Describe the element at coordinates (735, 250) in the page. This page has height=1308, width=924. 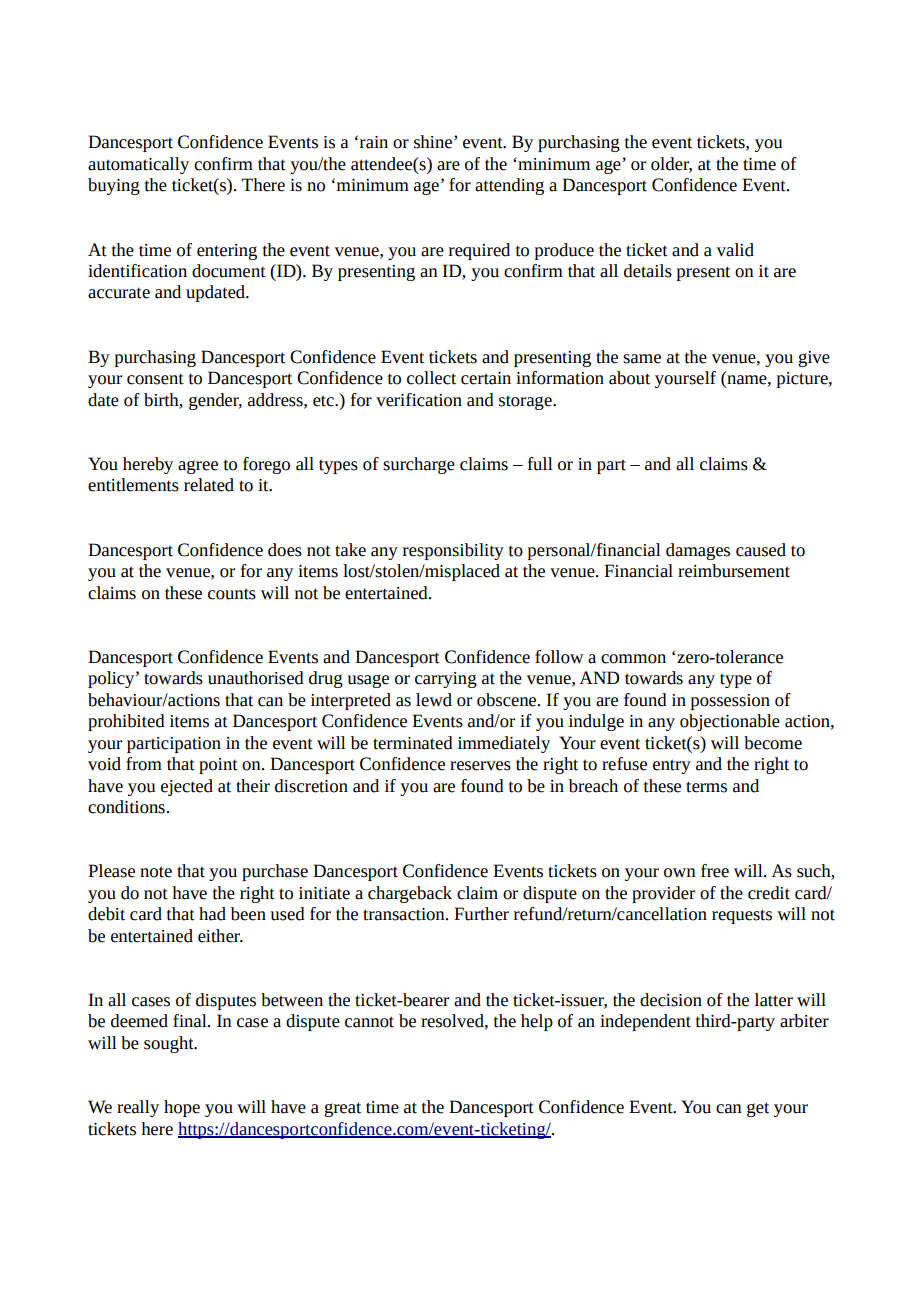
I see `valid` at that location.
